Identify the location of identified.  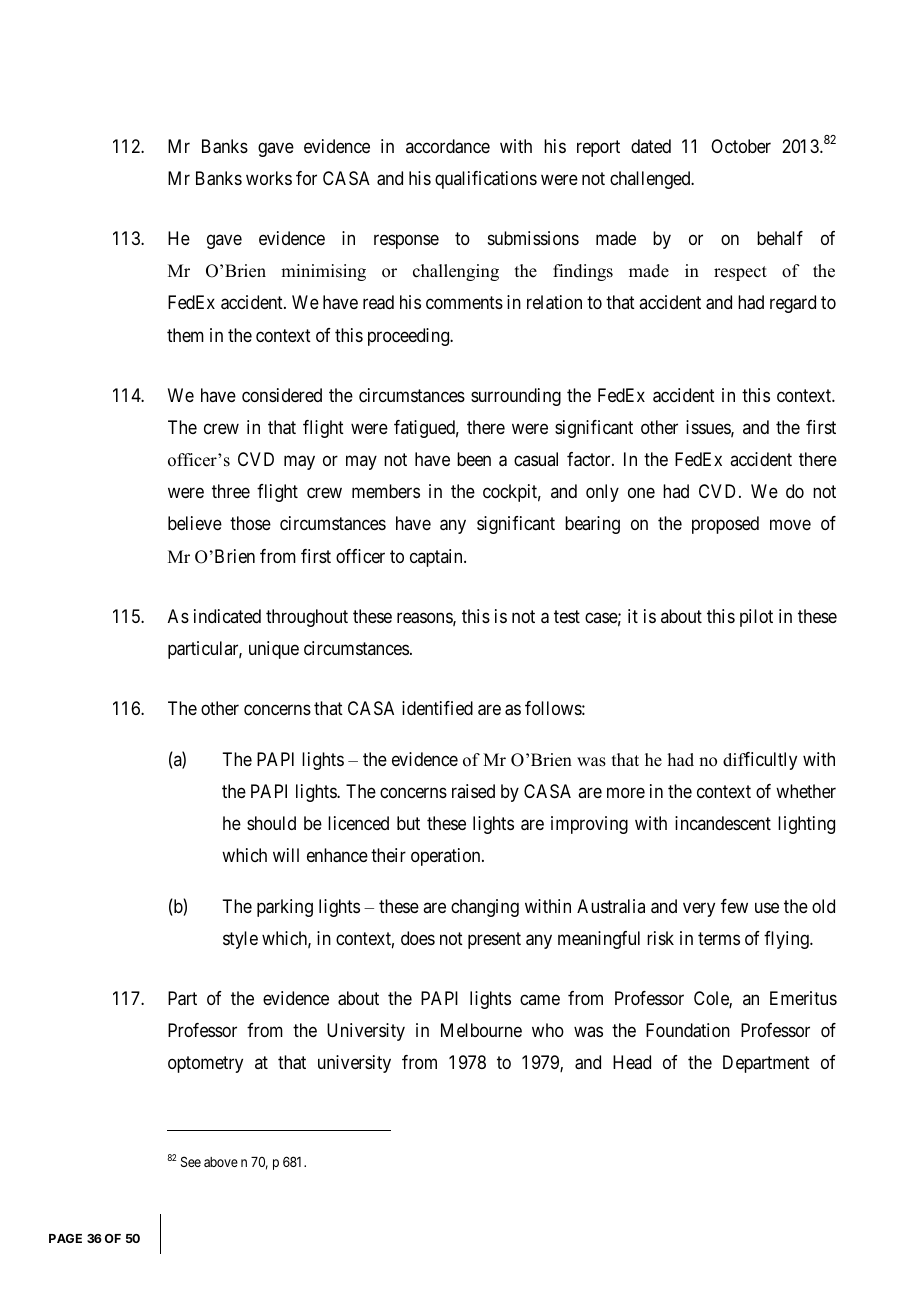
(437, 708).
